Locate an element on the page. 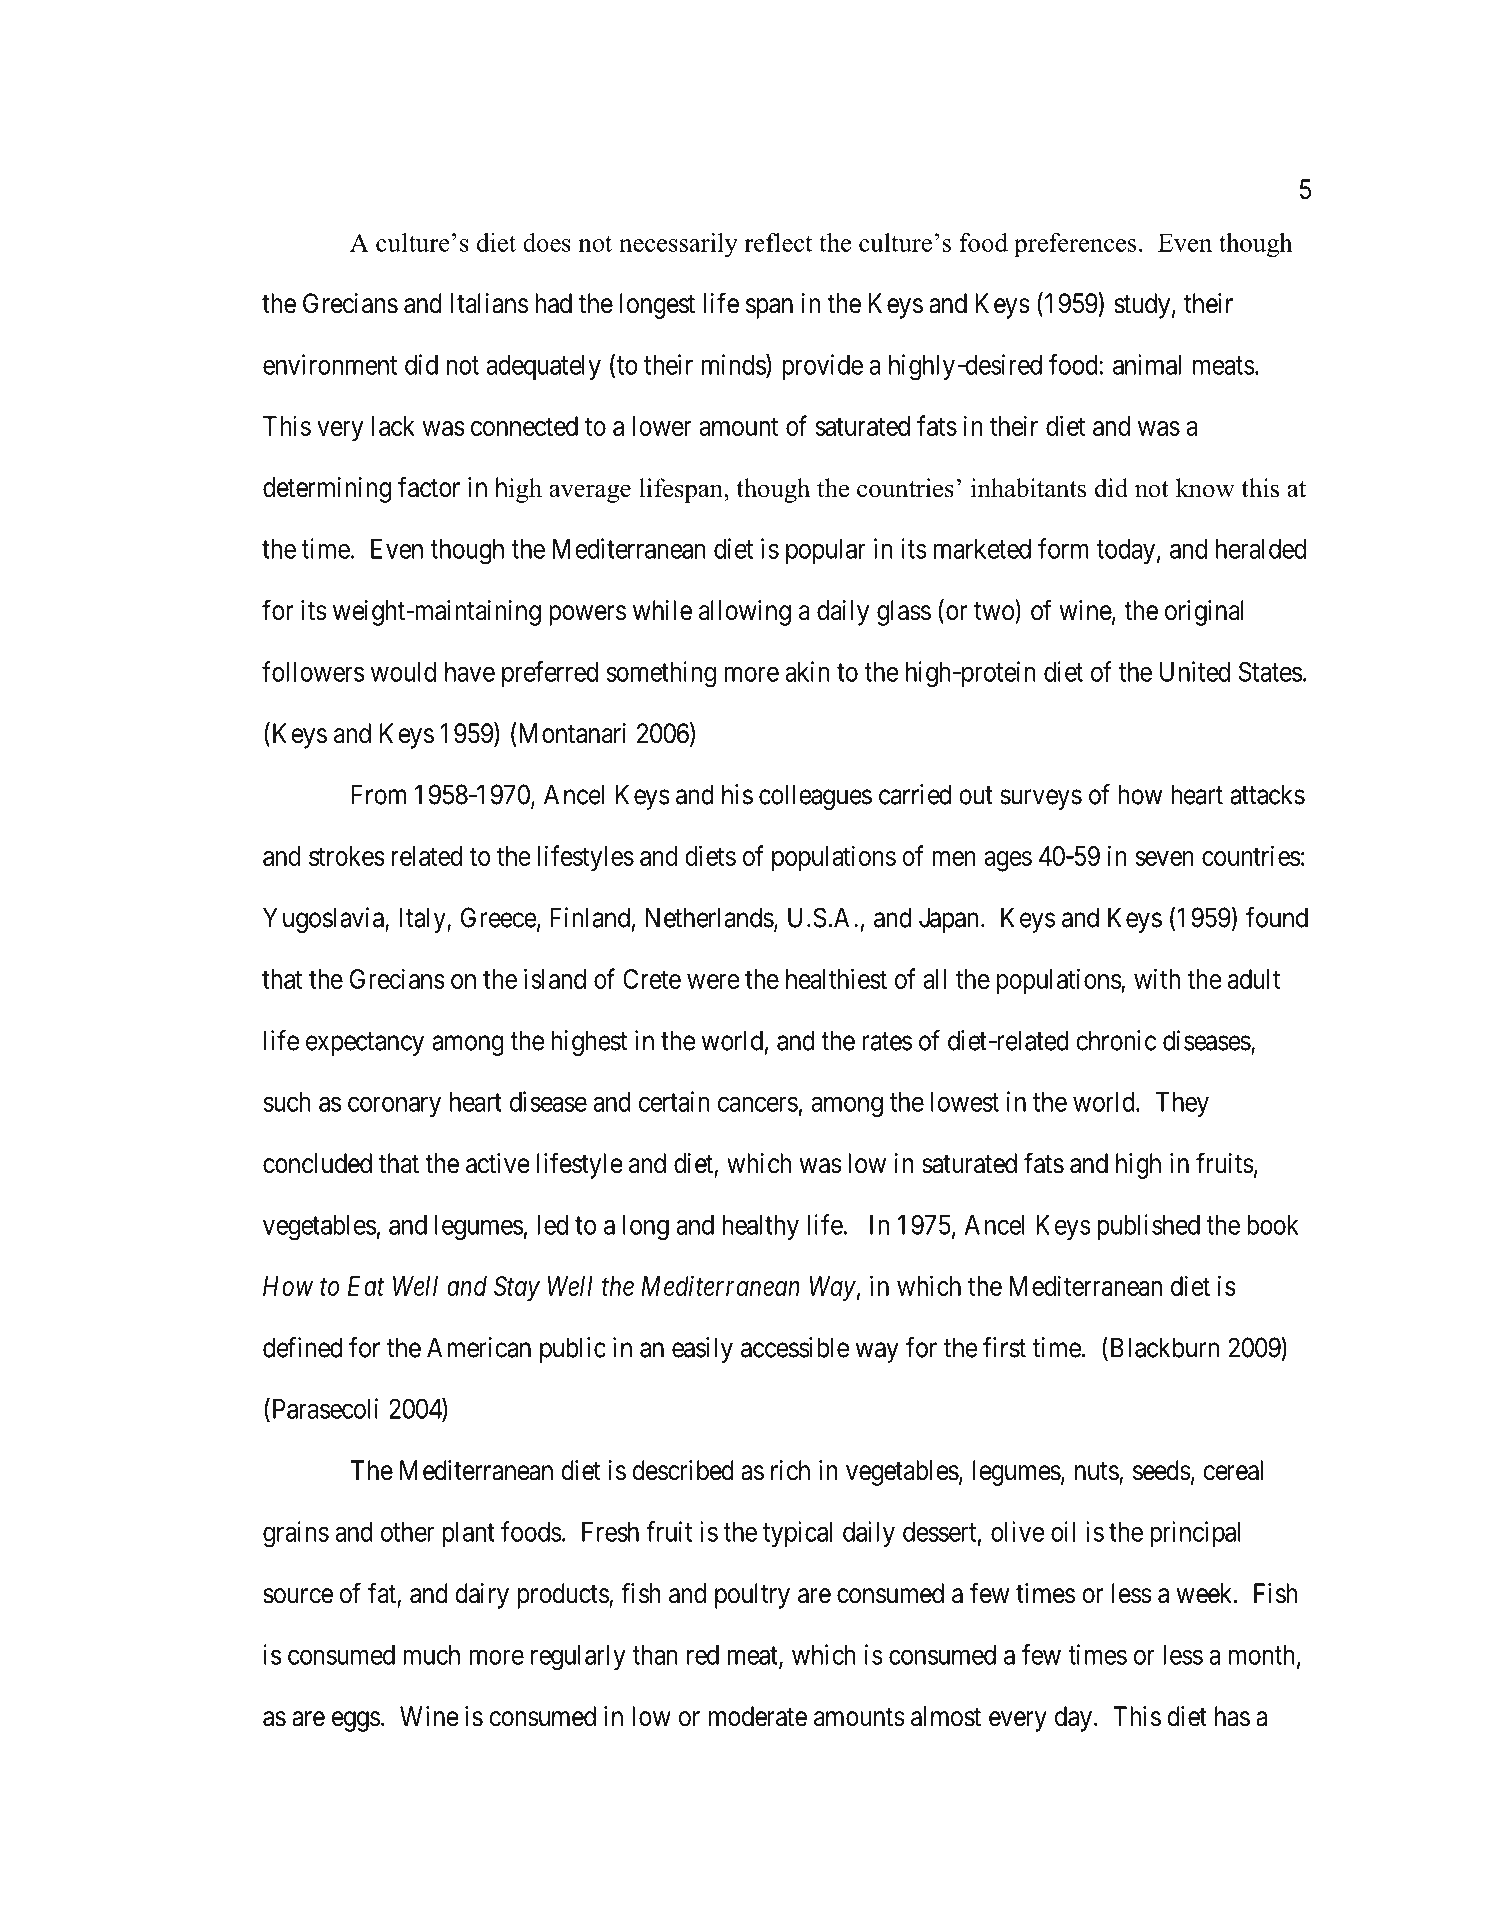 Image resolution: width=1486 pixels, height=1923 pixels. concluded is located at coordinates (317, 1163).
